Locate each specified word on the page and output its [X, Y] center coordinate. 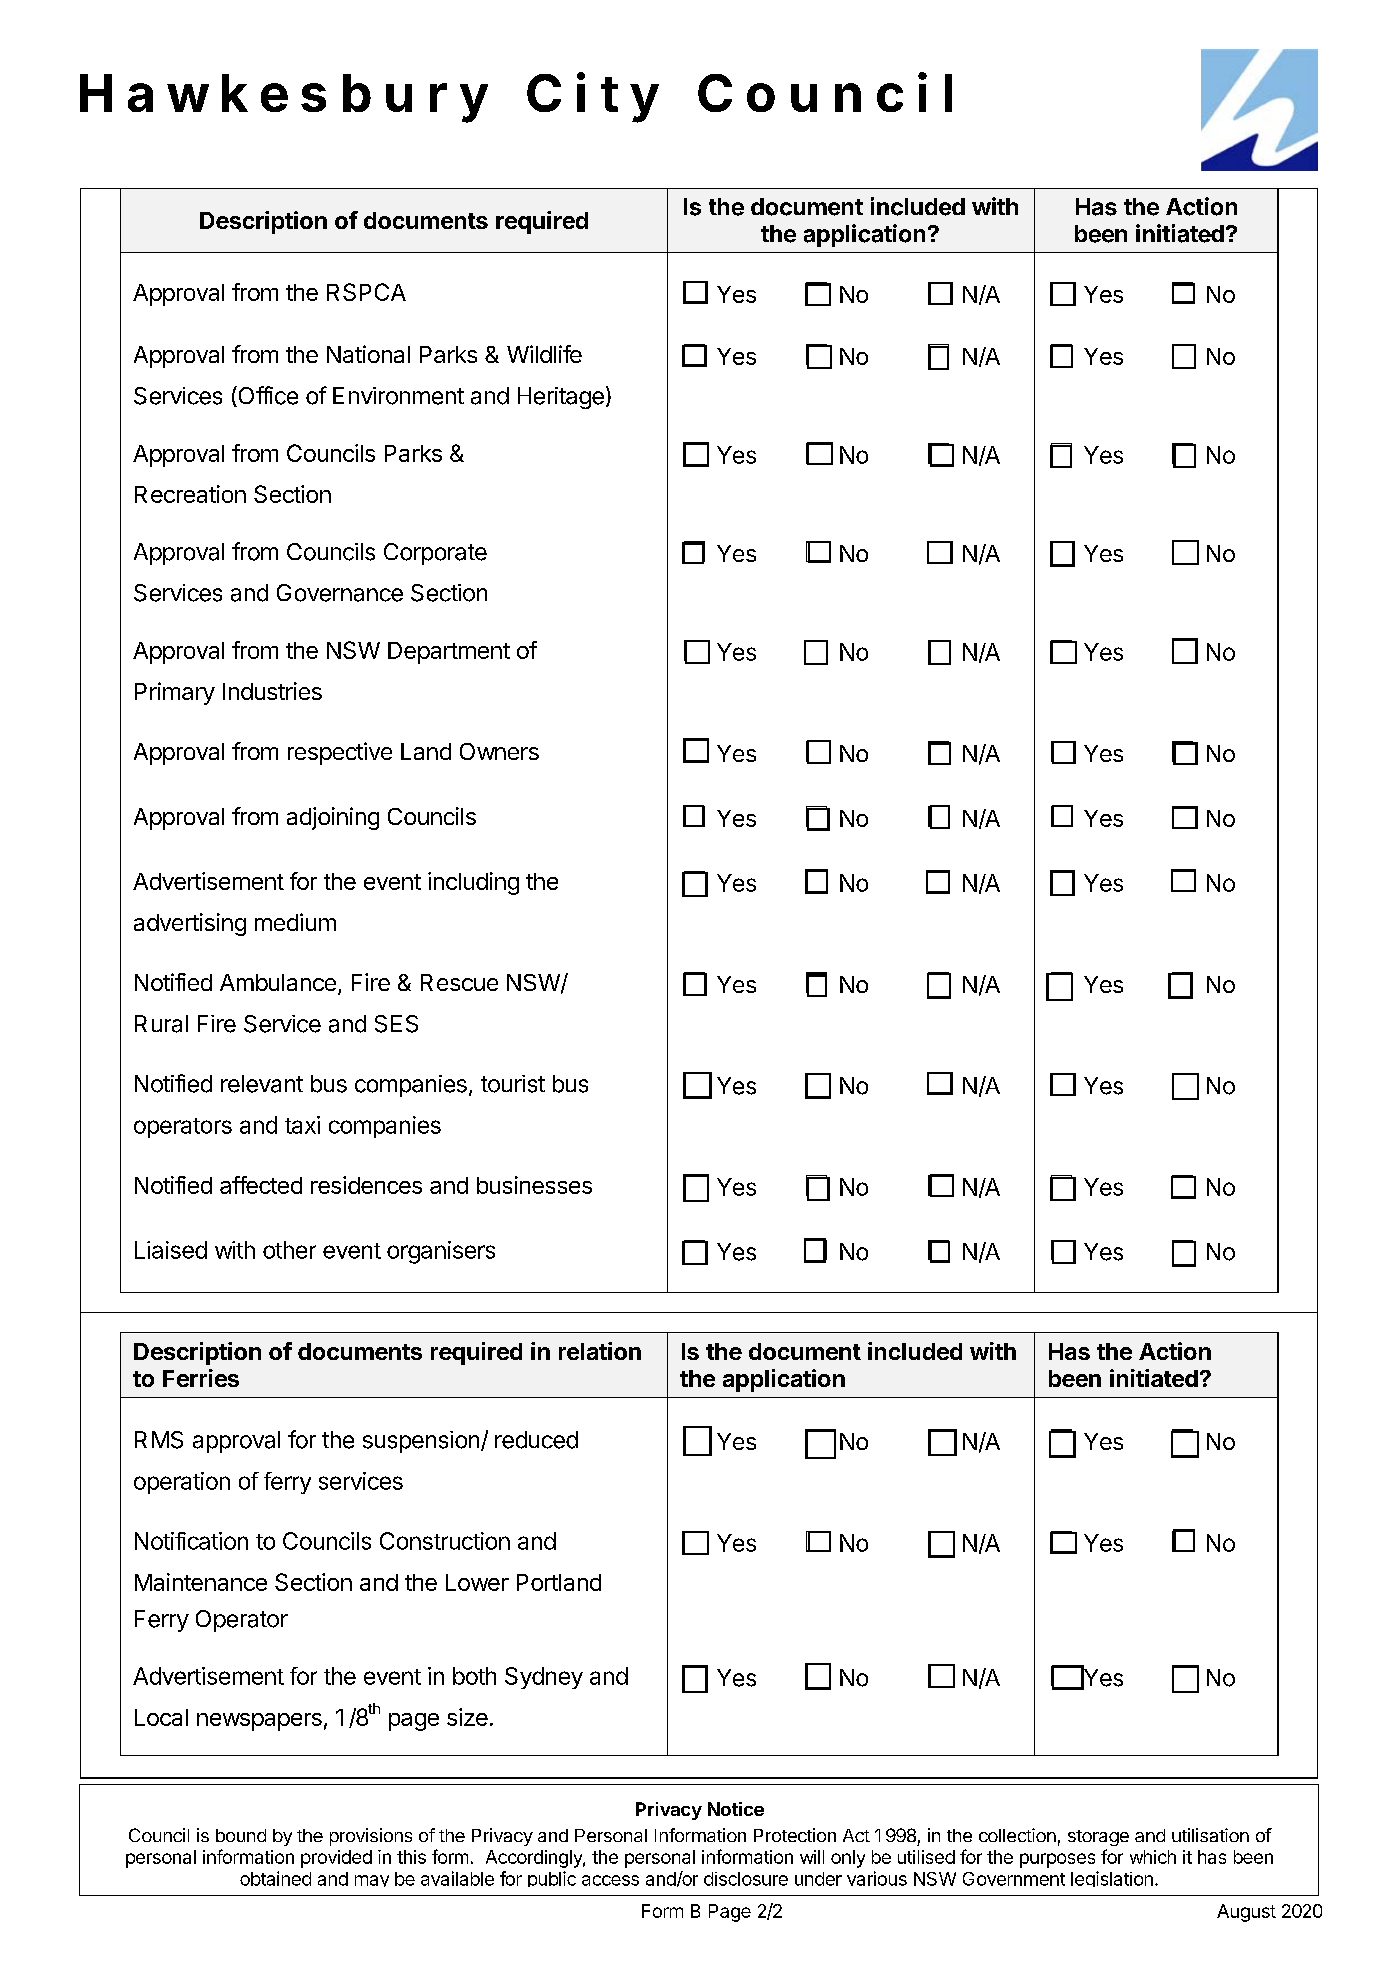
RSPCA [366, 292]
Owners [499, 751]
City [593, 97]
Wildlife [544, 354]
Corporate [435, 554]
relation [600, 1351]
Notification [191, 1541]
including [473, 883]
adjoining [333, 818]
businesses [534, 1185]
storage [1098, 1838]
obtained [275, 1878]
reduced [536, 1440]
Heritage [561, 398]
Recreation [190, 494]
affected [261, 1185]
